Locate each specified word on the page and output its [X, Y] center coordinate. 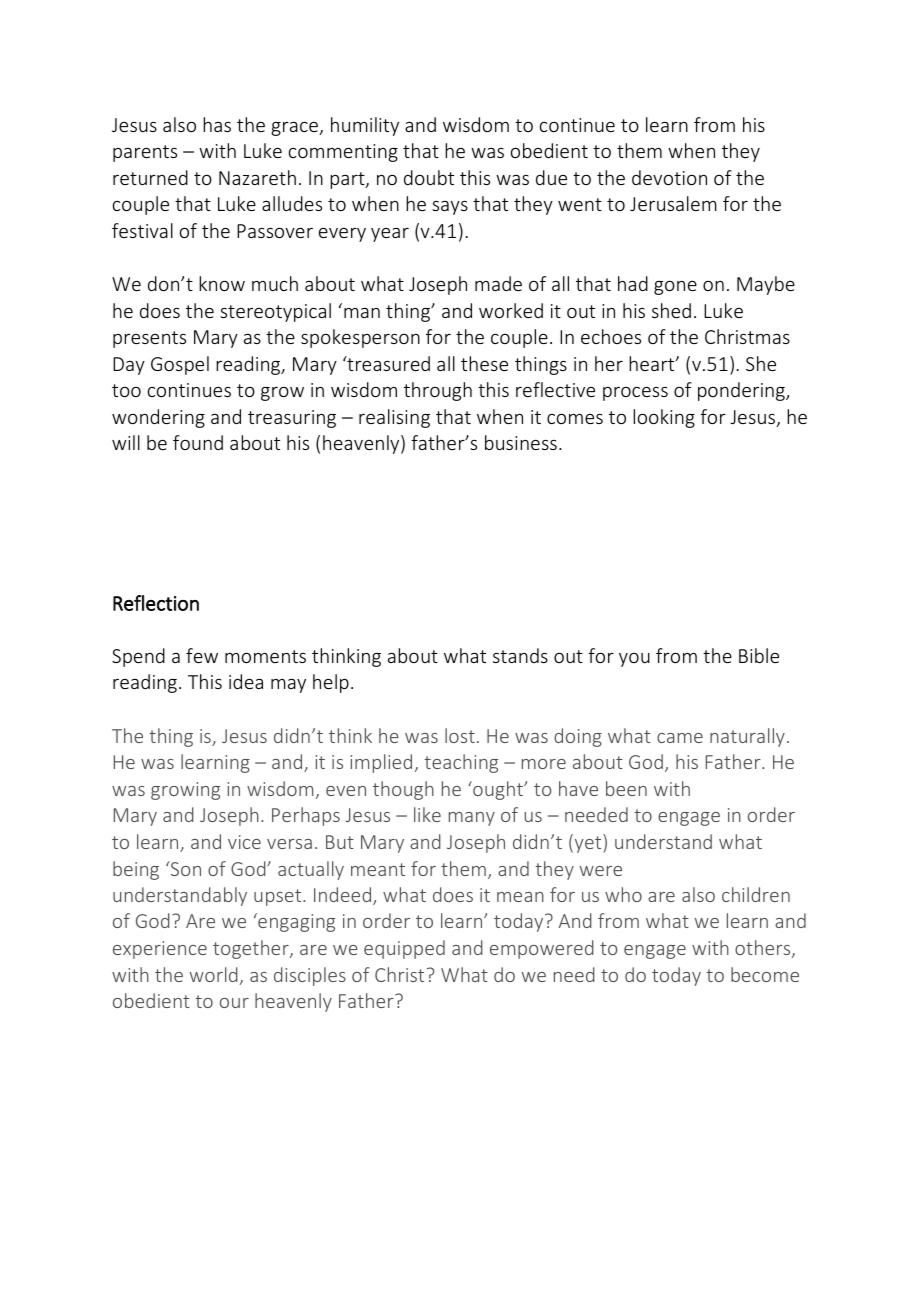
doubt [429, 177]
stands [520, 655]
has [217, 124]
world [214, 974]
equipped [404, 949]
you [634, 660]
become [765, 974]
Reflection [156, 603]
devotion [669, 177]
